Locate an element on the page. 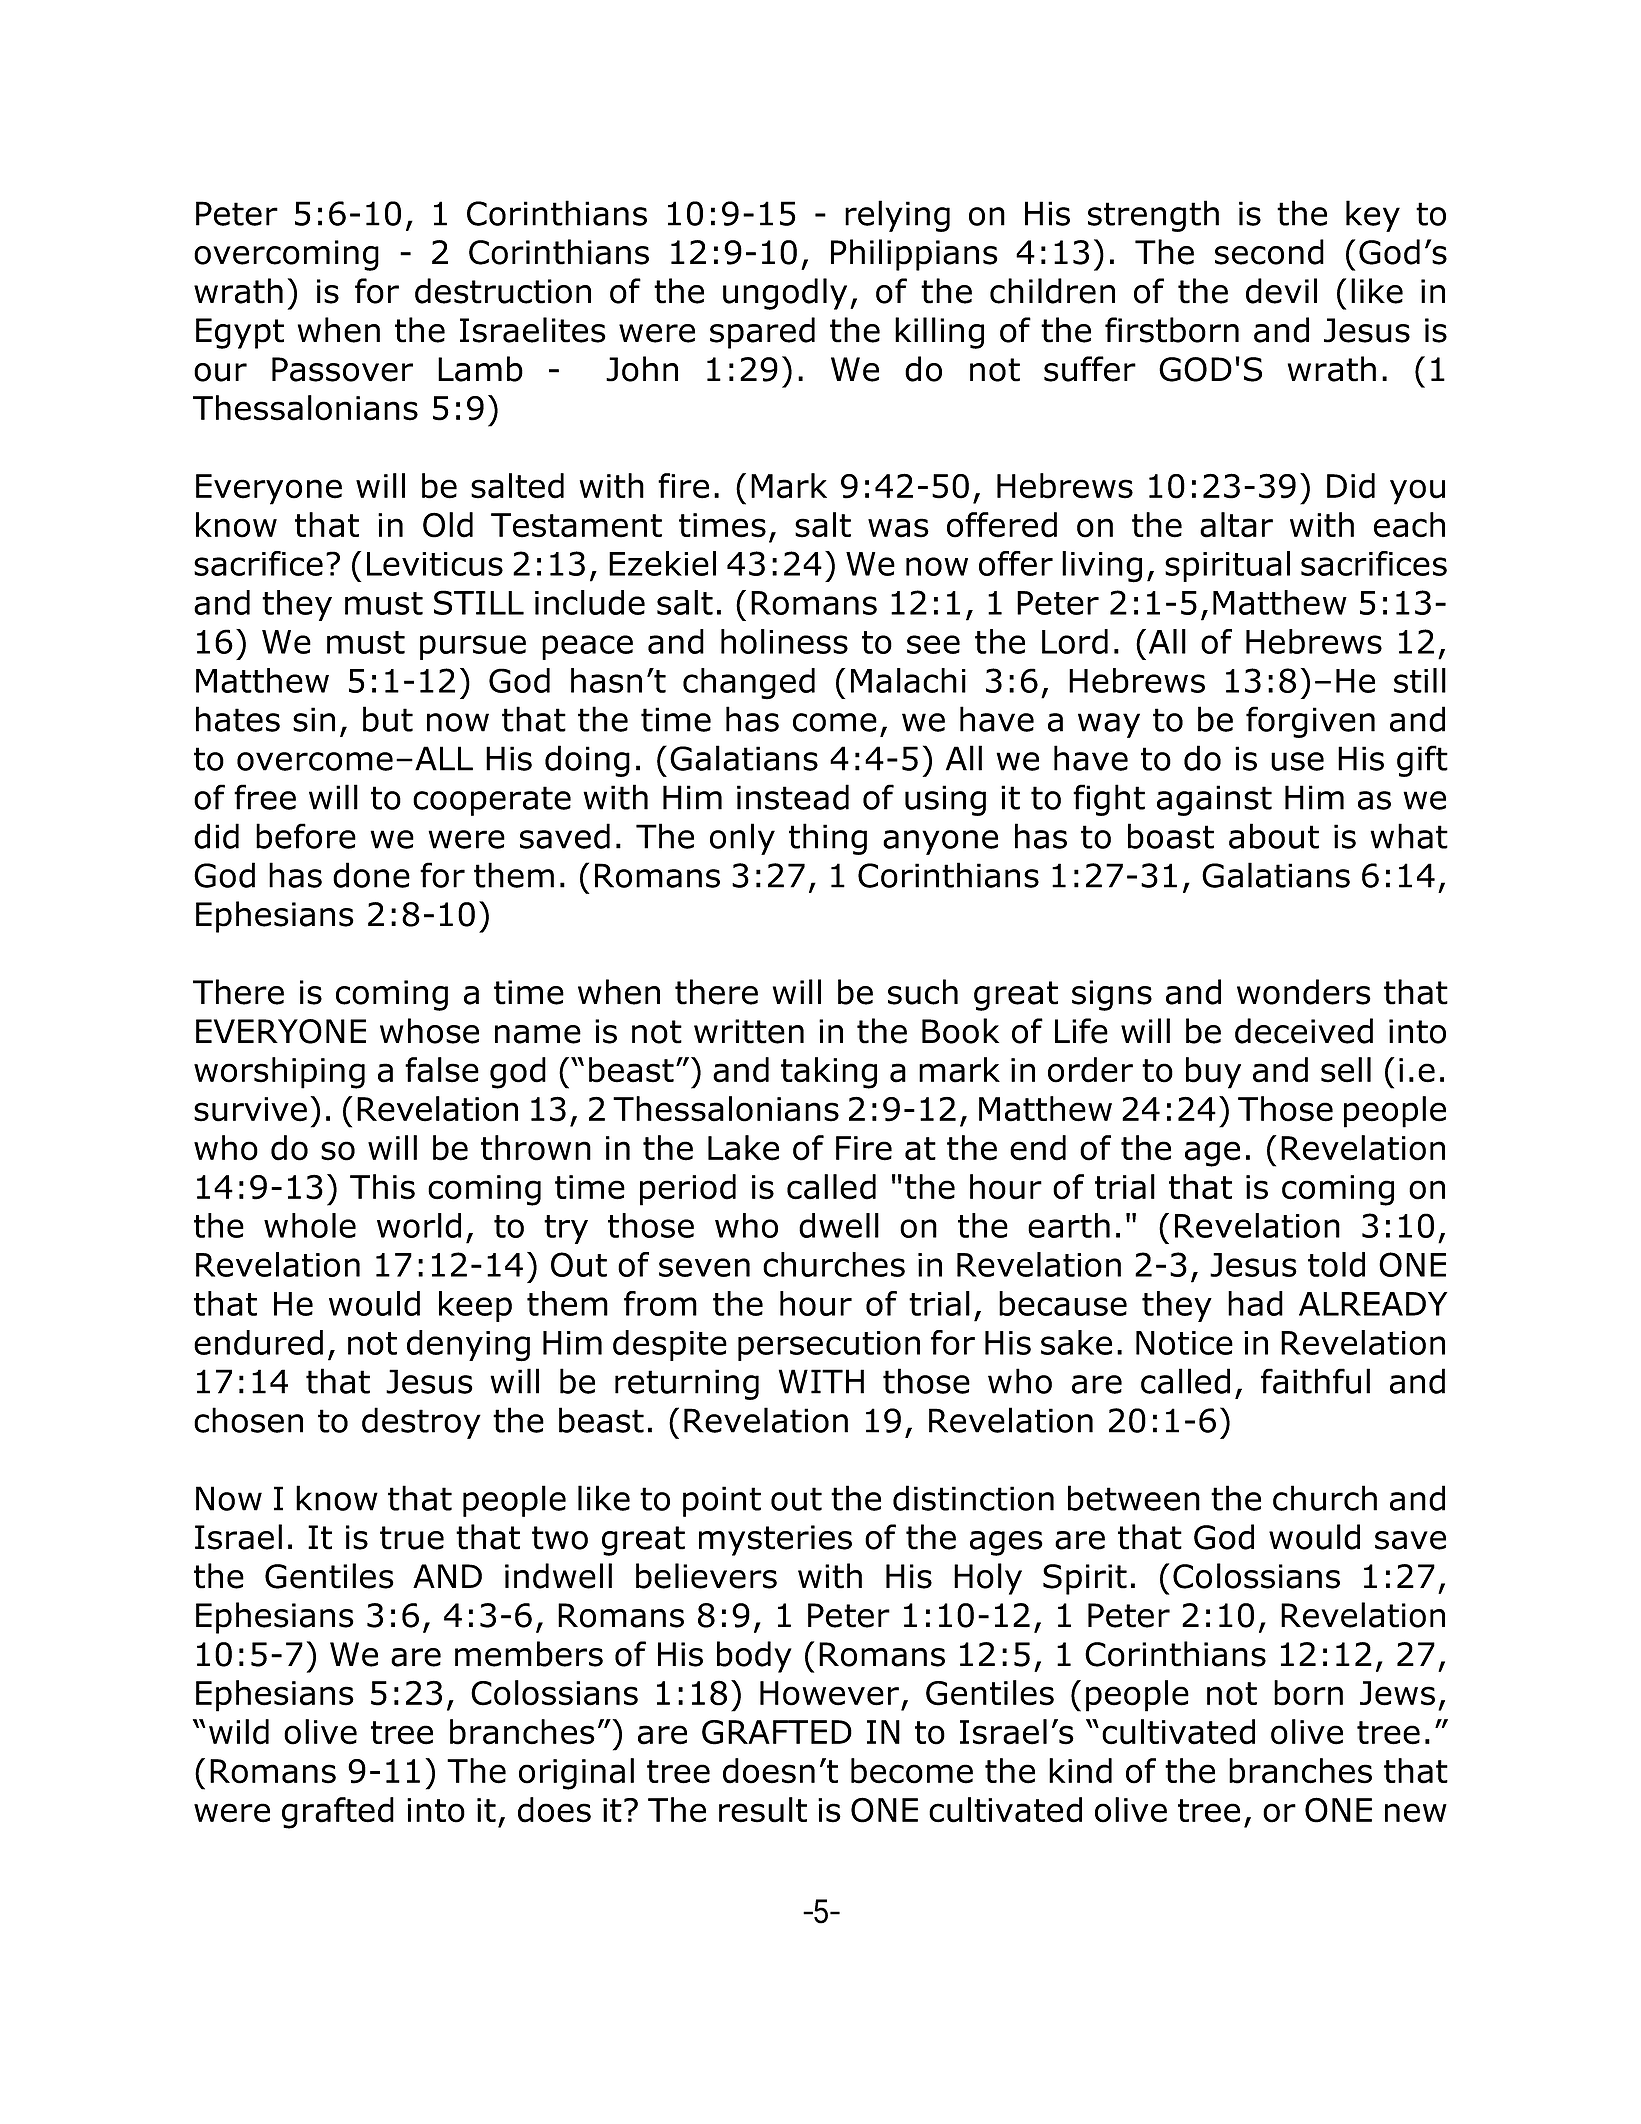 Image resolution: width=1641 pixels, height=2124 pixels. ungodly is located at coordinates (785, 294).
